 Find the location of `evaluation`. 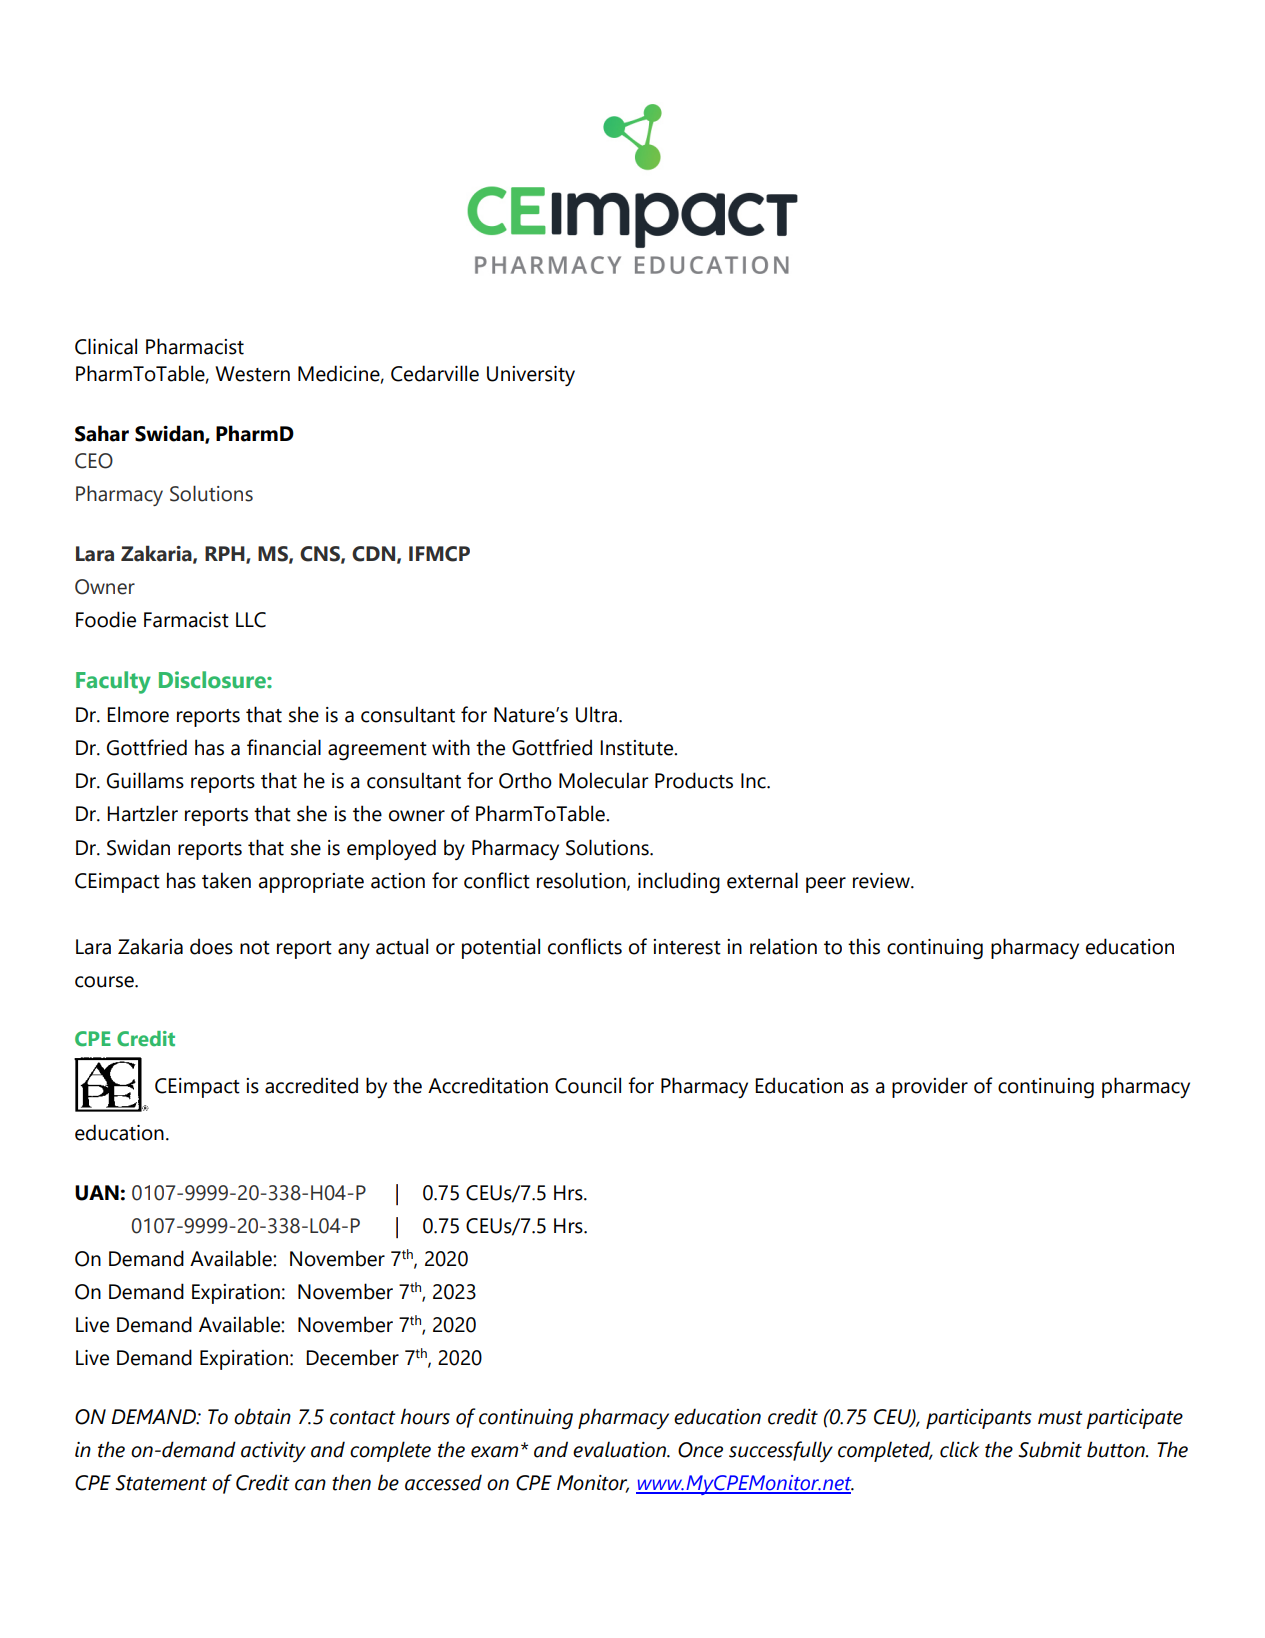

evaluation is located at coordinates (621, 1449).
